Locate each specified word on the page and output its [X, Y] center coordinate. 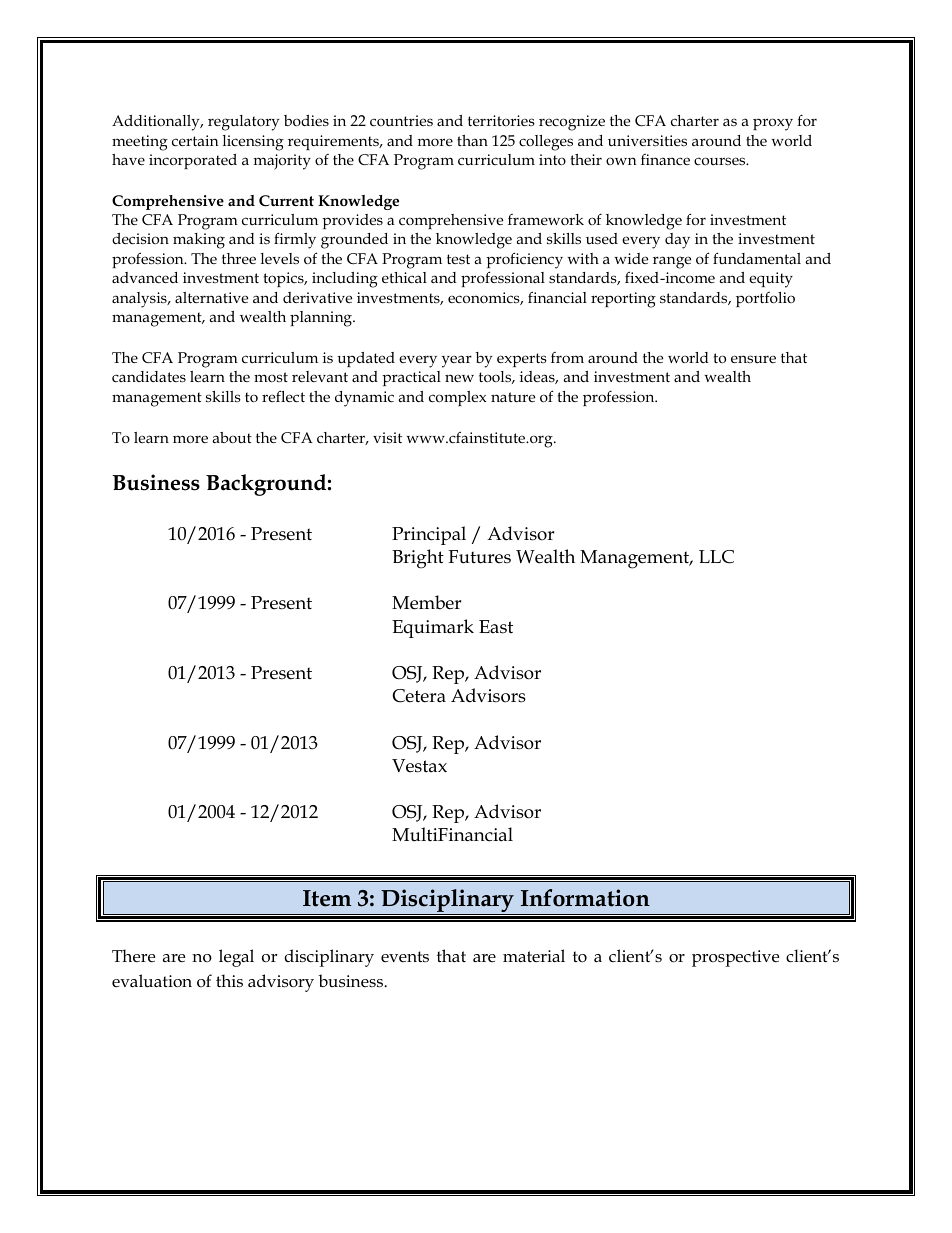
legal [236, 958]
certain [195, 140]
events [405, 956]
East [496, 627]
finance [665, 159]
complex [457, 398]
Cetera [419, 696]
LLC [716, 557]
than [472, 140]
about [232, 437]
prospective [735, 958]
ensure [753, 359]
